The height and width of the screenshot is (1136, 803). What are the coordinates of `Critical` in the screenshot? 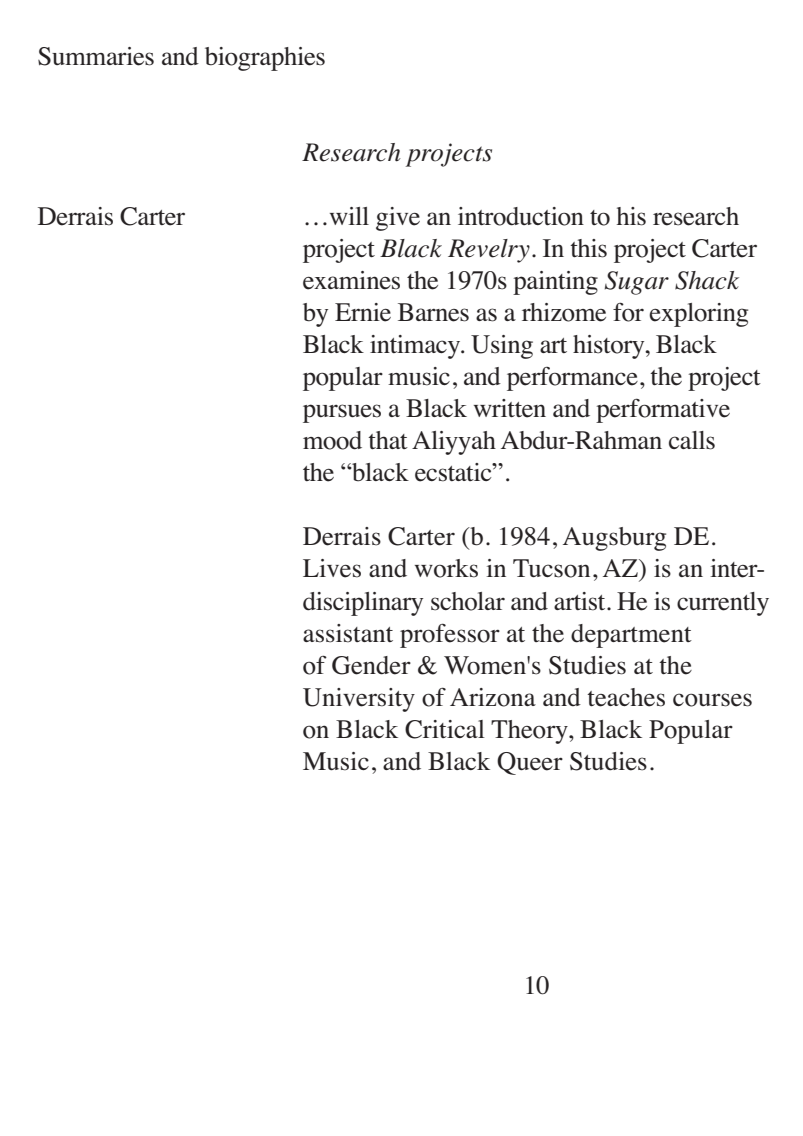 It's located at (445, 729).
